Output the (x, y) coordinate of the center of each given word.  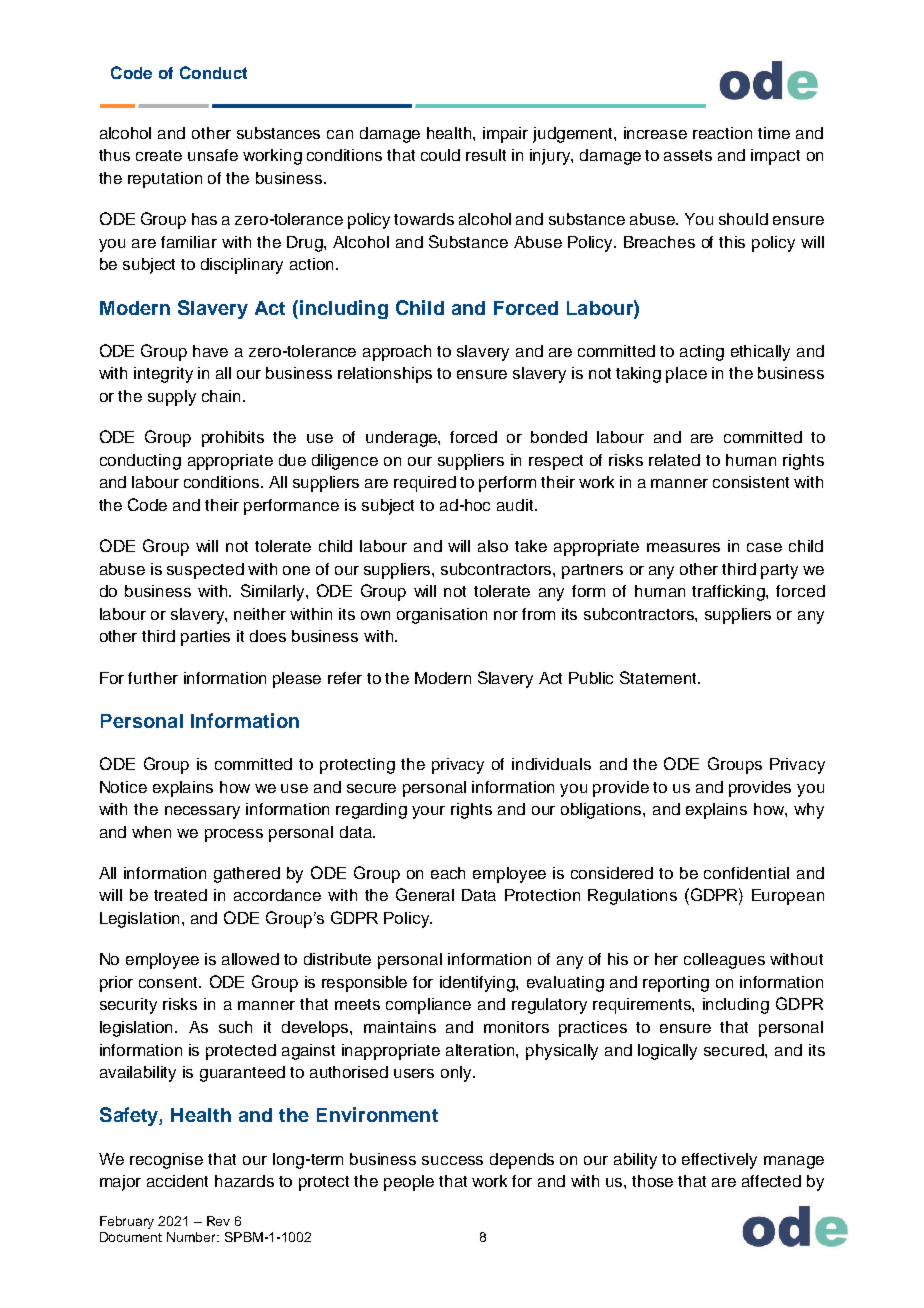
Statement (659, 677)
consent (170, 982)
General (425, 894)
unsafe (213, 155)
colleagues (724, 961)
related (674, 460)
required (425, 484)
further (153, 678)
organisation (442, 616)
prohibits (233, 439)
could (440, 155)
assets (688, 155)
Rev (218, 1221)
